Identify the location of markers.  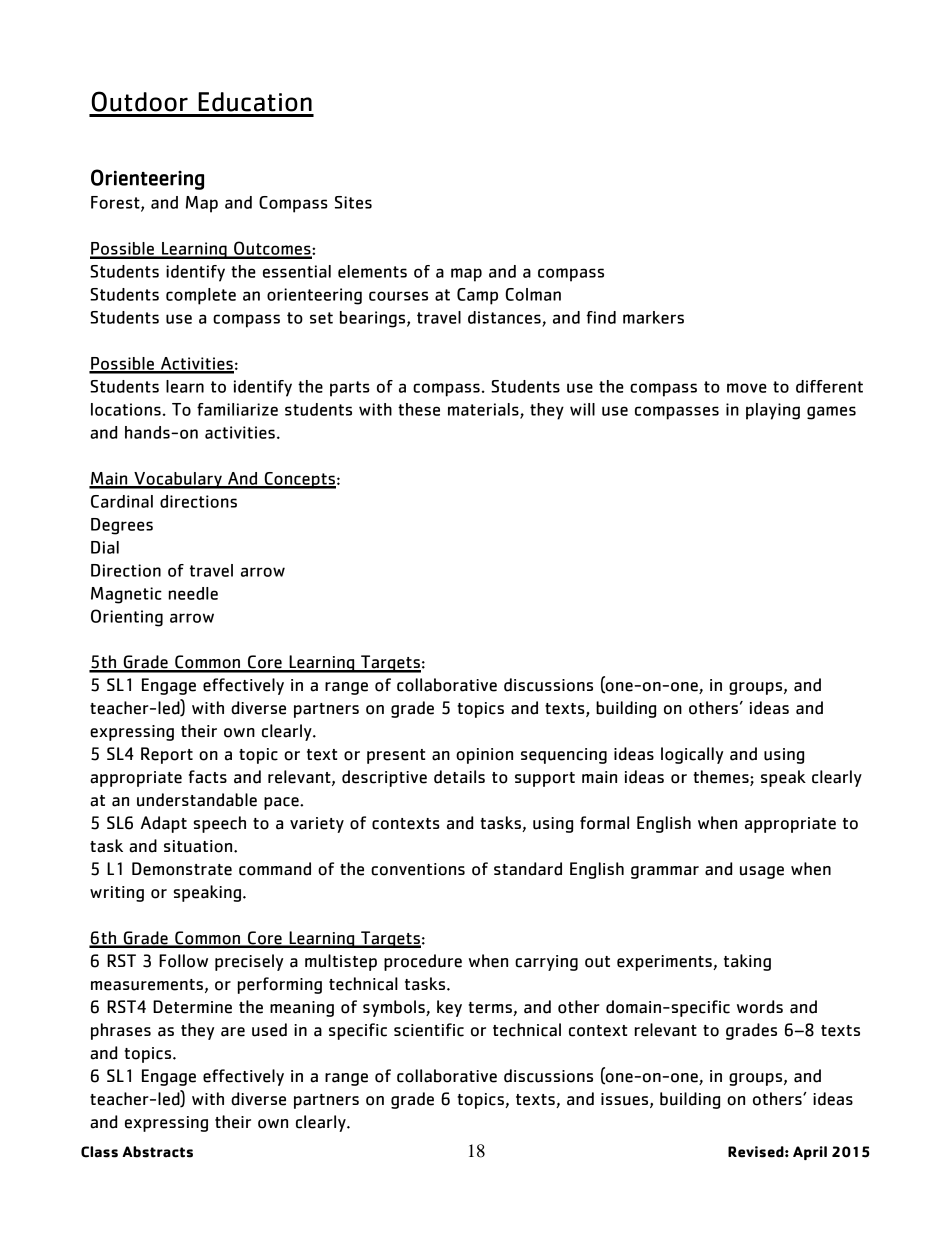
(653, 317).
